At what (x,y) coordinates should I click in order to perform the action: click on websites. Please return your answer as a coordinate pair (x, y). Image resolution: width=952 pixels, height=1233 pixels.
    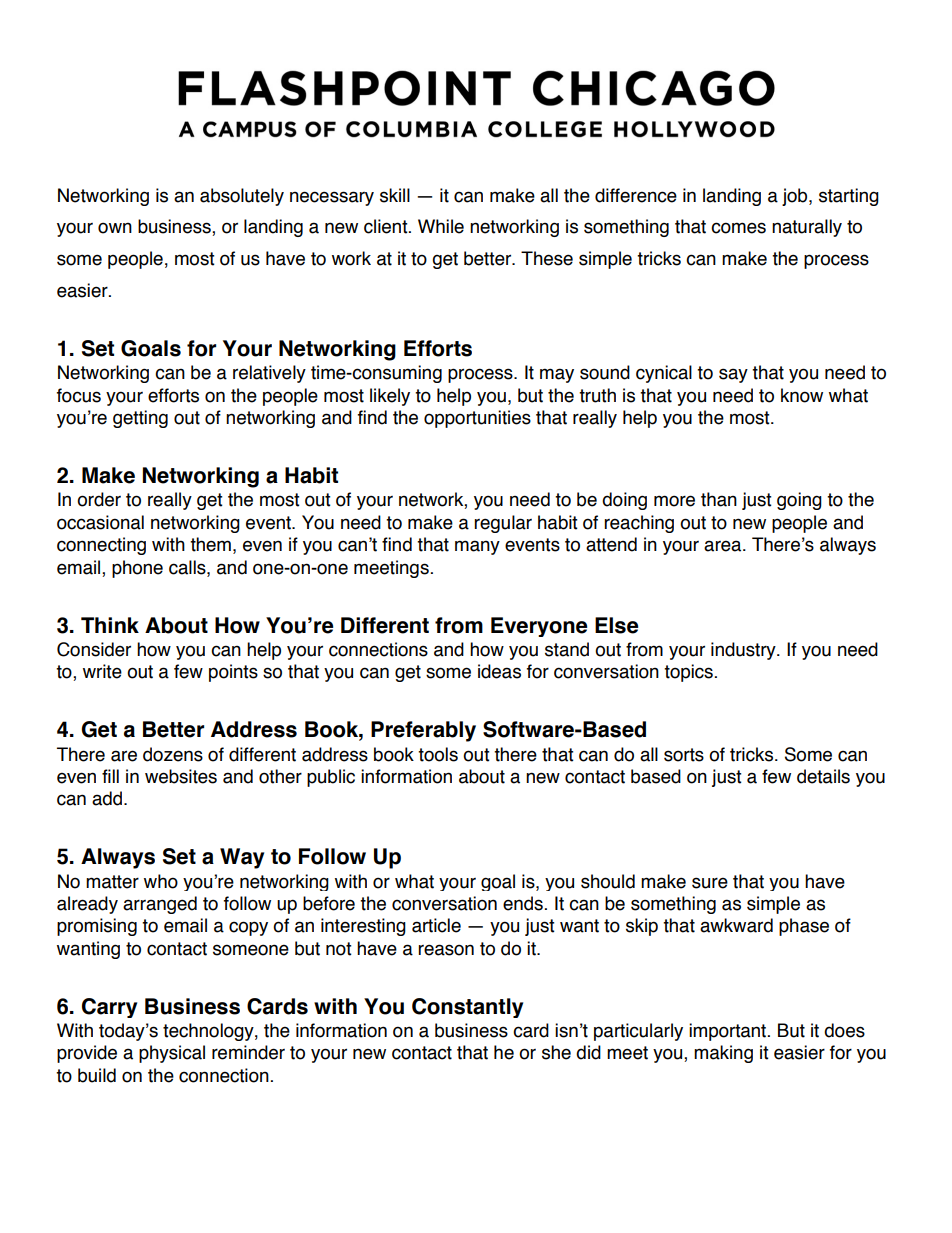
    Looking at the image, I should click on (181, 776).
